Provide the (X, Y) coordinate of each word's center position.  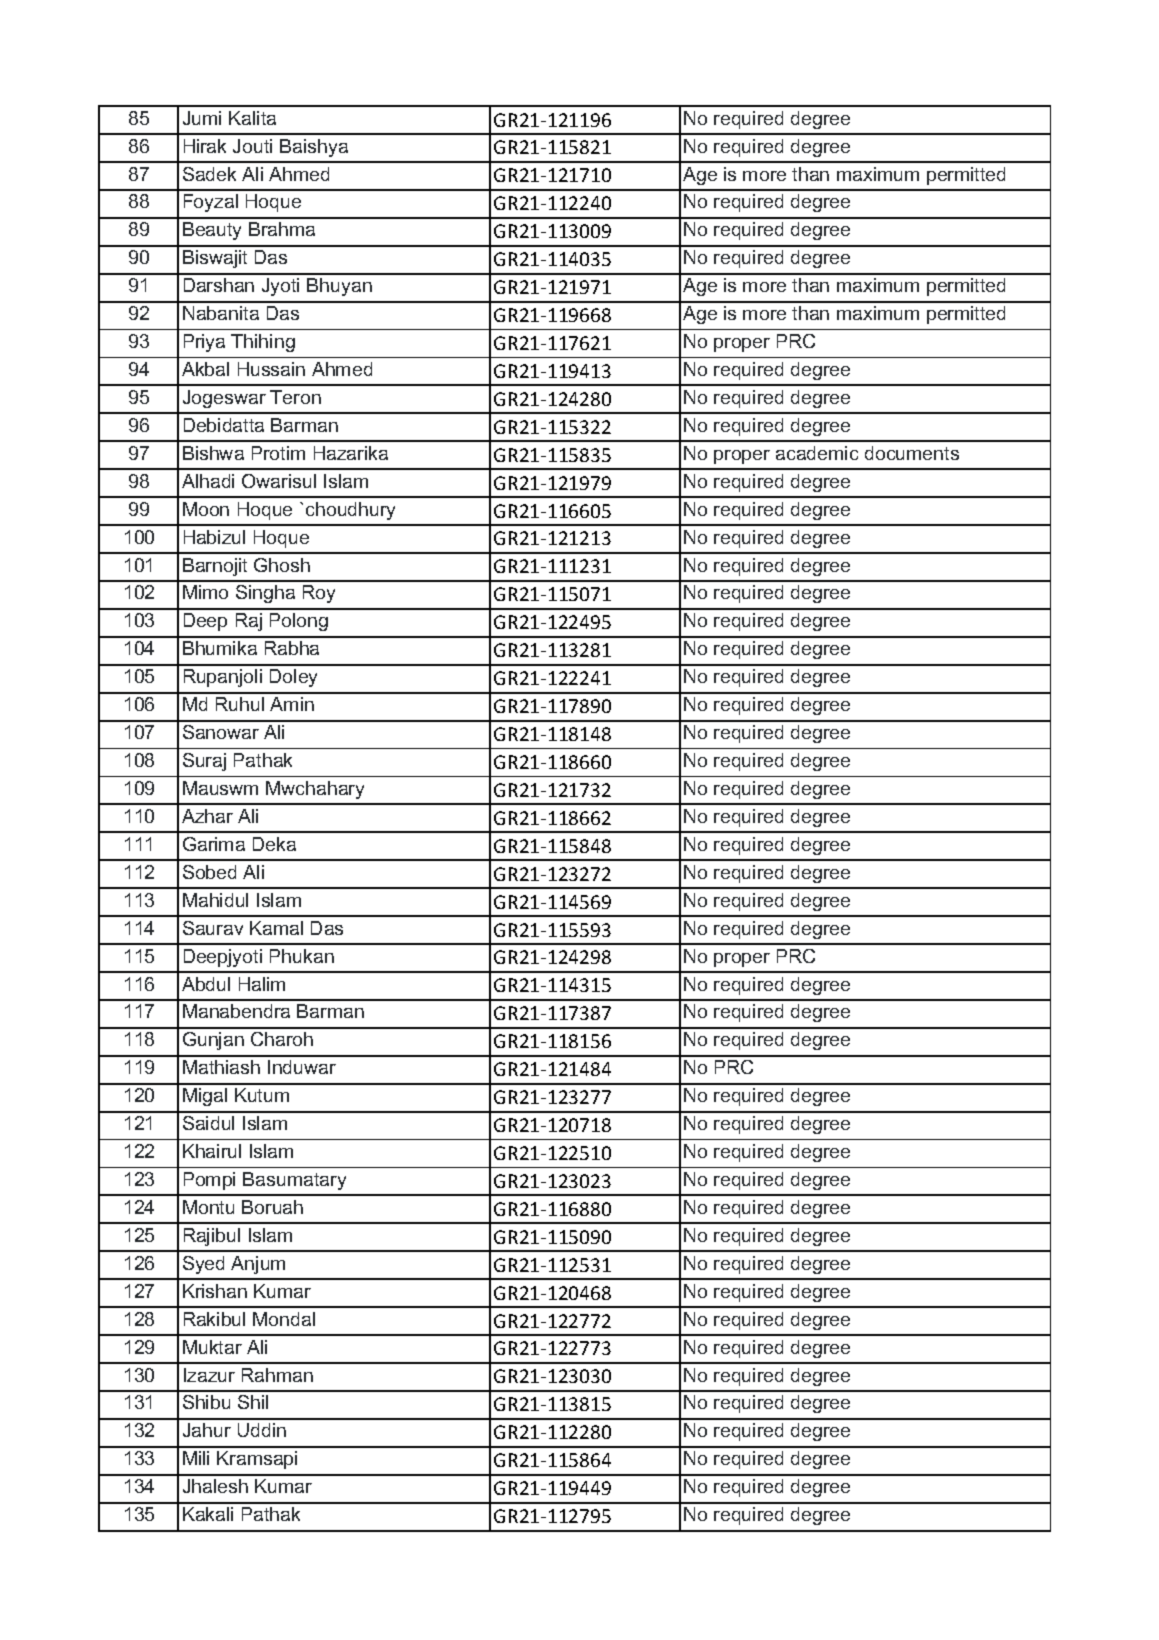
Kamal (276, 928)
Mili (196, 1458)
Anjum (258, 1265)
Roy (319, 594)
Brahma (282, 229)
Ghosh (282, 565)
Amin (292, 704)
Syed (203, 1265)
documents (912, 453)
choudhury (350, 511)
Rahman (277, 1375)
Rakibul (214, 1319)
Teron (295, 397)
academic (817, 453)
